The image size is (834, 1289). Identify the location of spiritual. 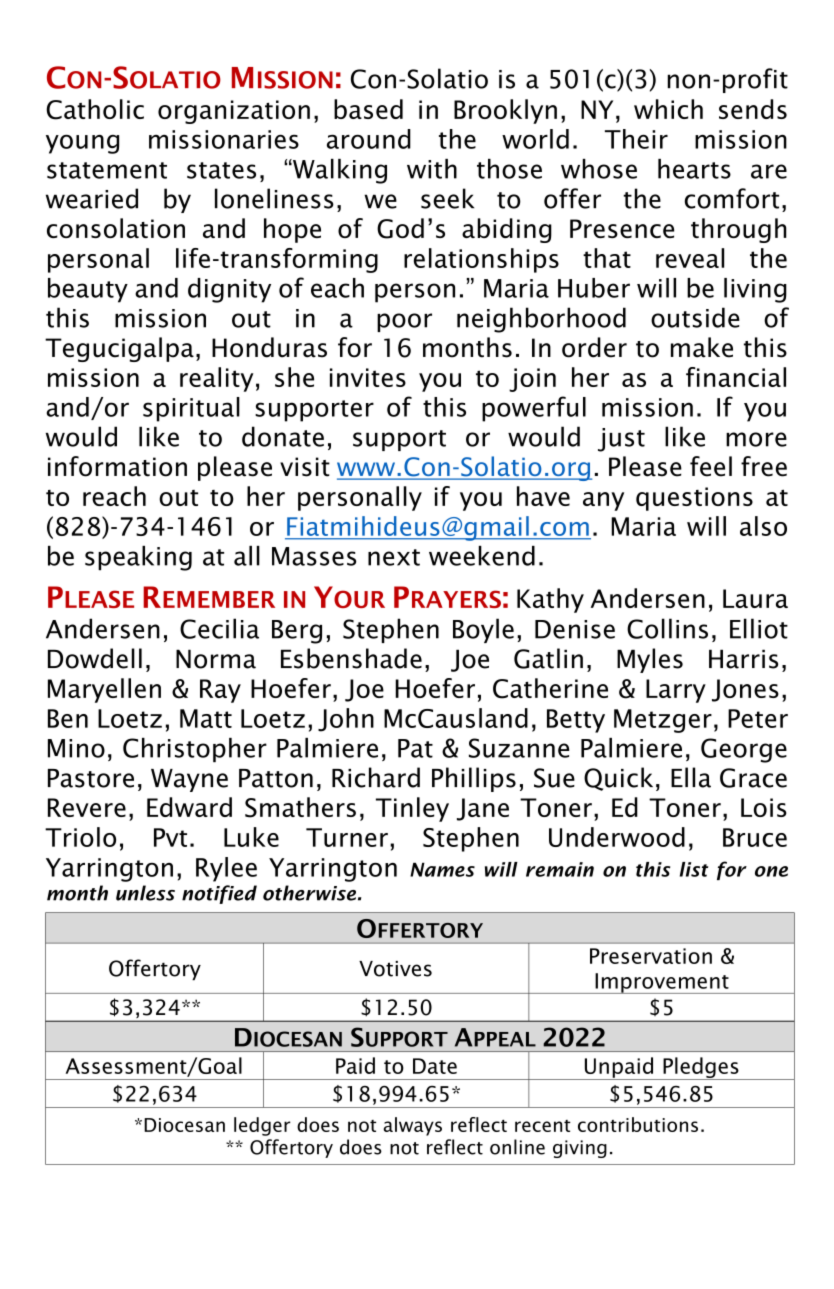
(191, 409).
